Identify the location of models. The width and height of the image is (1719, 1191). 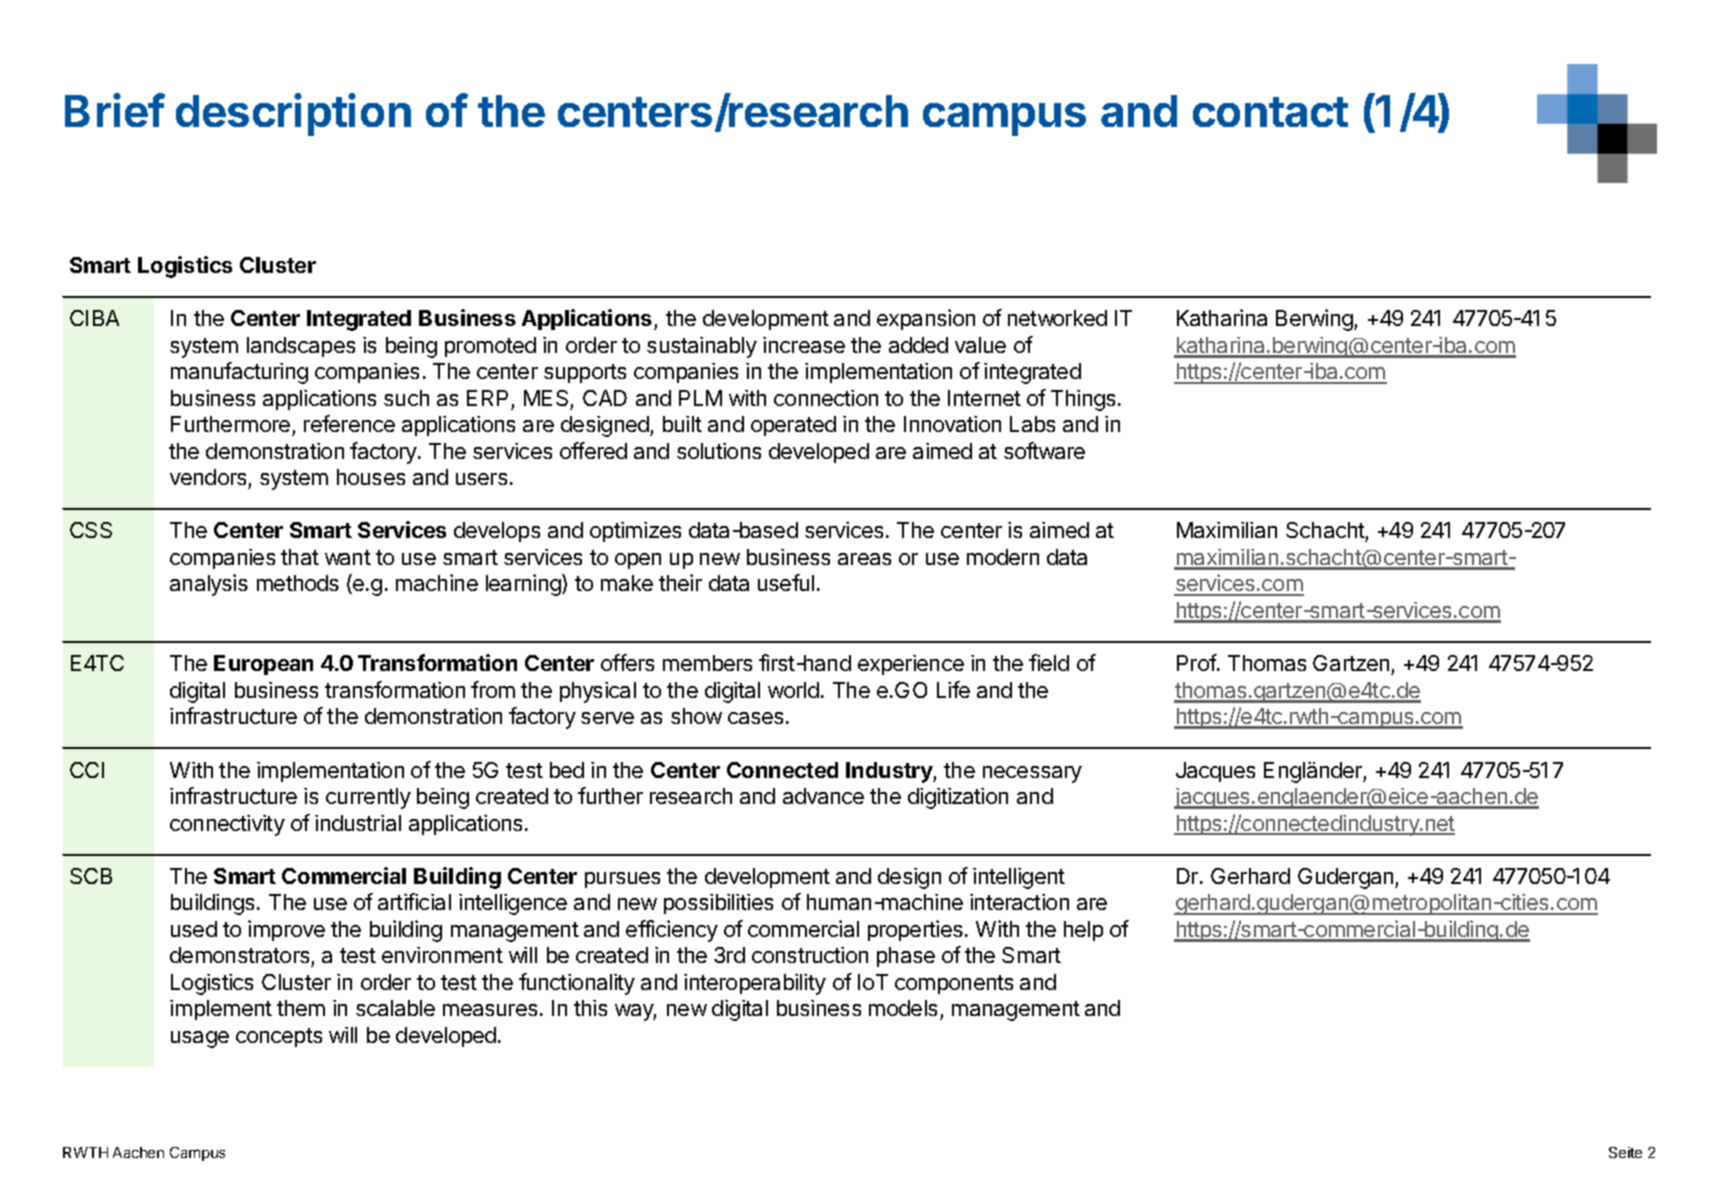
(905, 1010).
